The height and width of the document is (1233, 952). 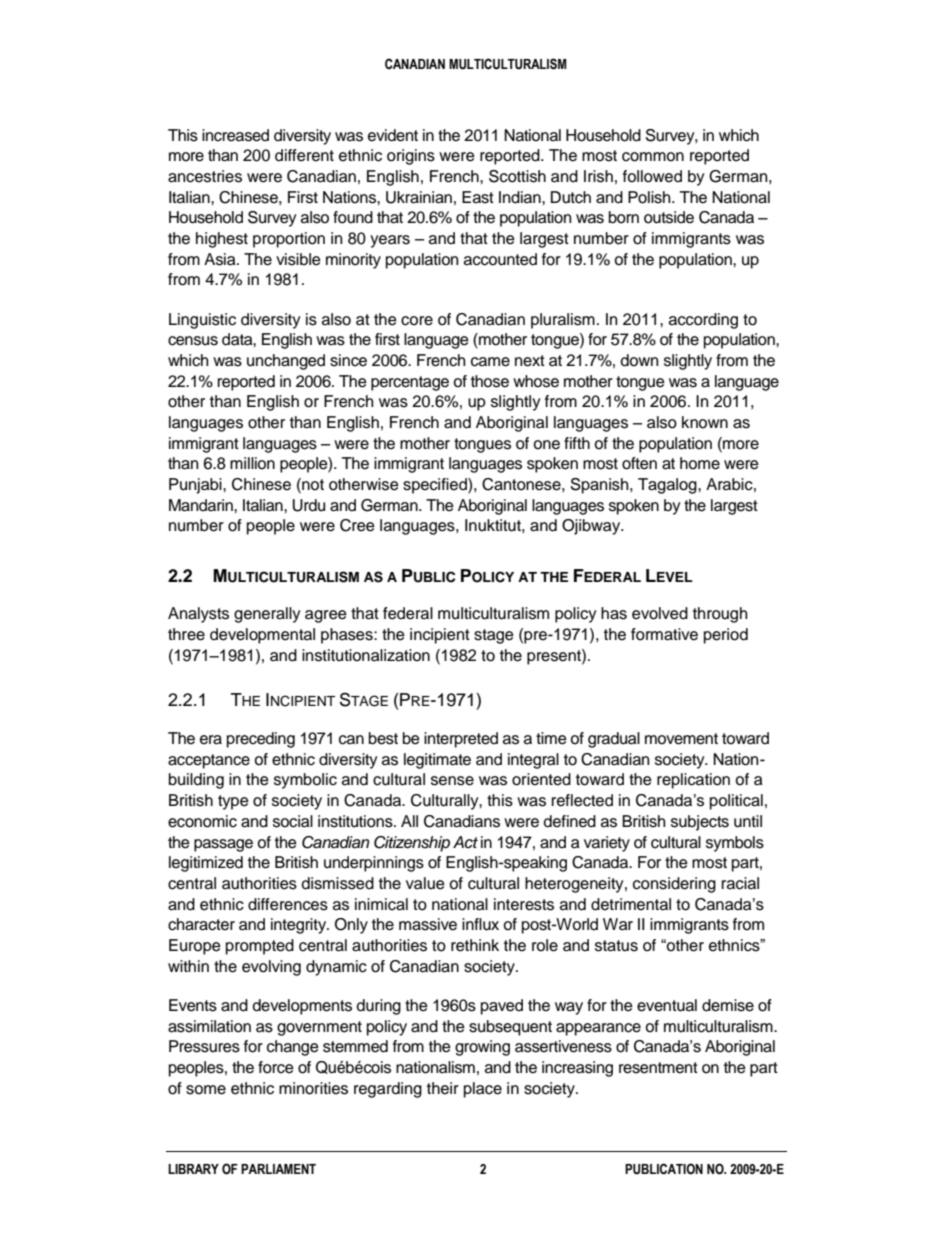 I want to click on differences, so click(x=288, y=904).
